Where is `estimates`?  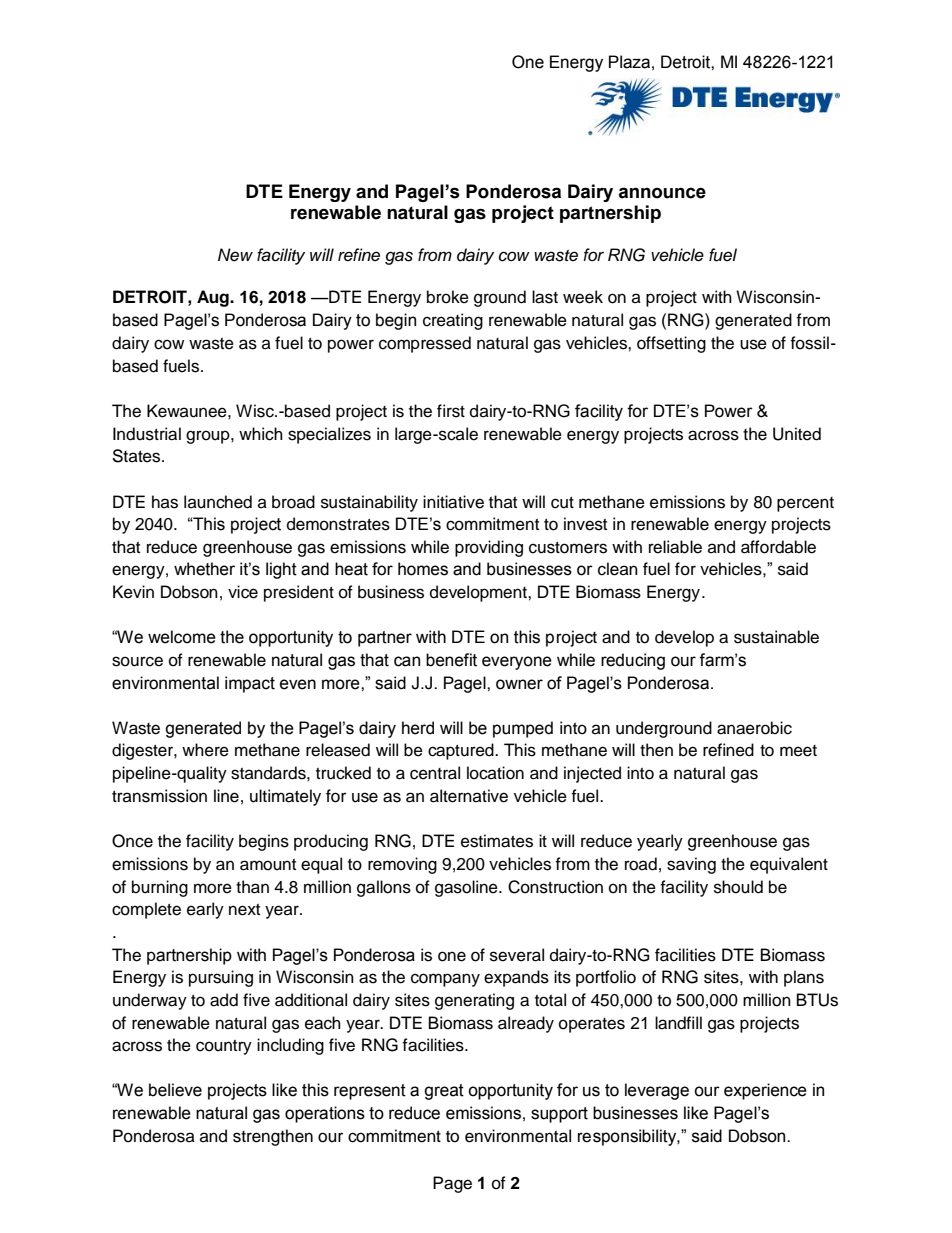
estimates is located at coordinates (497, 841).
